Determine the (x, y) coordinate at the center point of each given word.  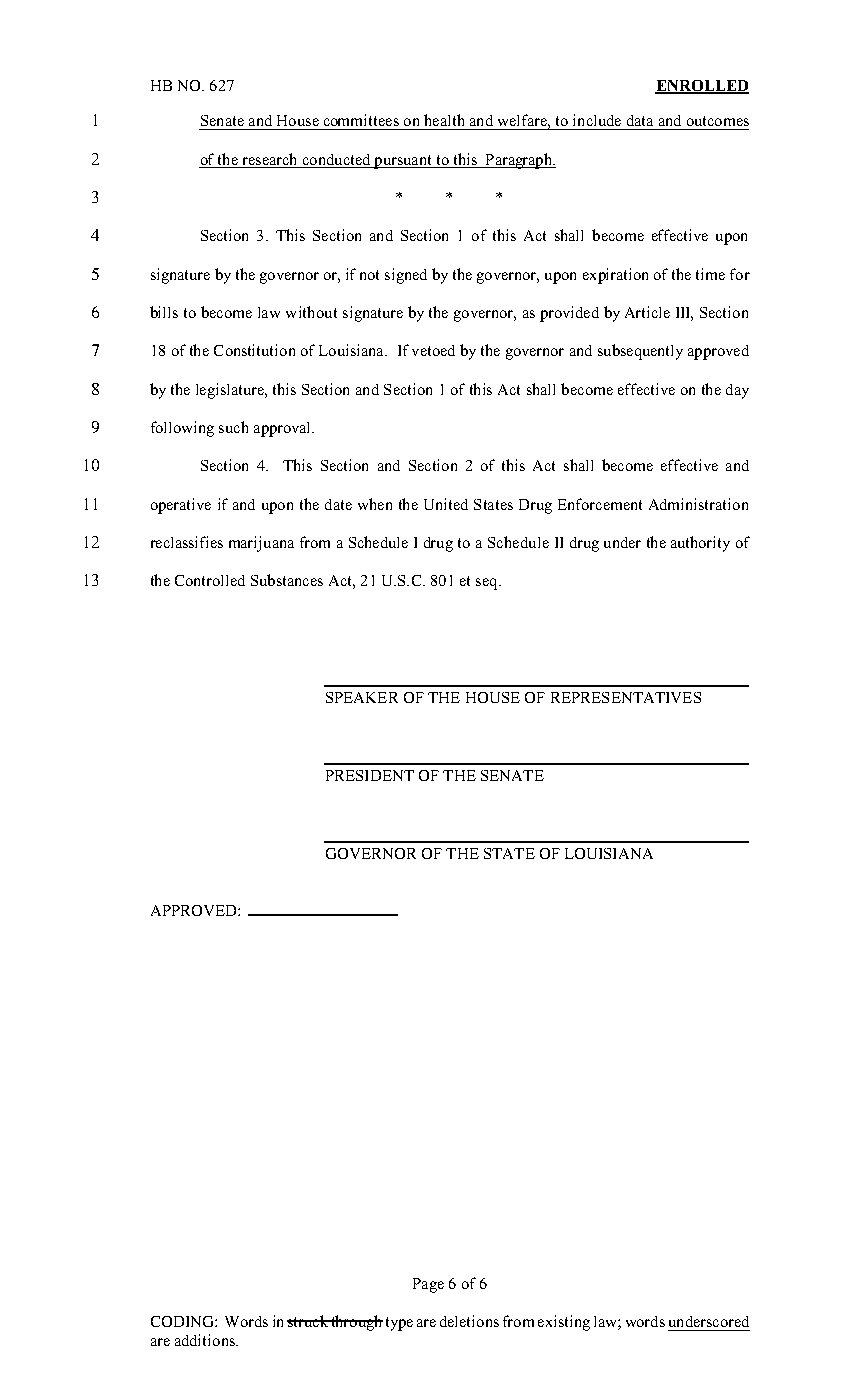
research (269, 159)
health (444, 120)
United (446, 504)
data (640, 120)
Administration (698, 504)
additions (206, 1340)
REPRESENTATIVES (626, 697)
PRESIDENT (370, 775)
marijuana (261, 544)
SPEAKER (362, 697)
